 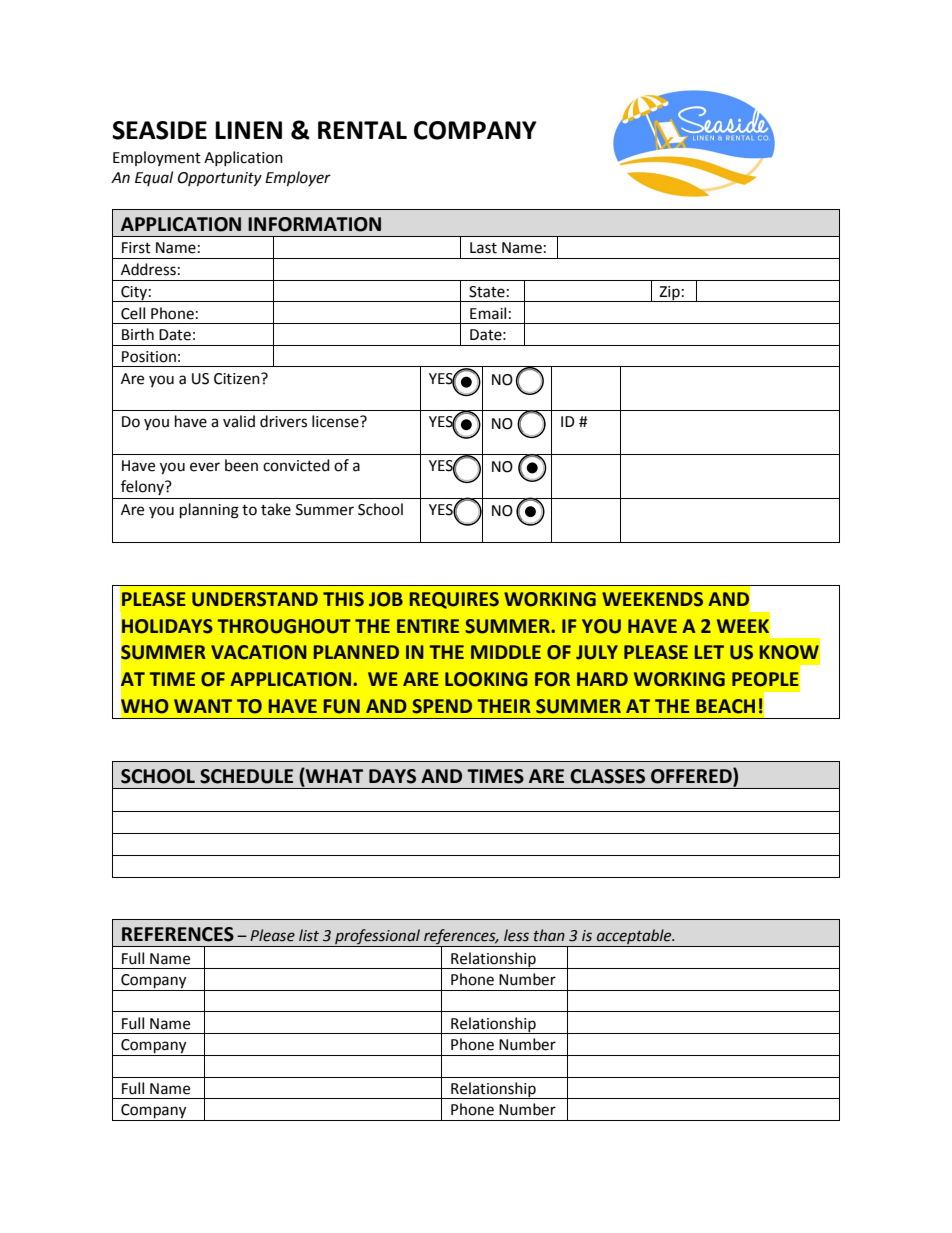 I want to click on Opportunity, so click(x=220, y=179).
